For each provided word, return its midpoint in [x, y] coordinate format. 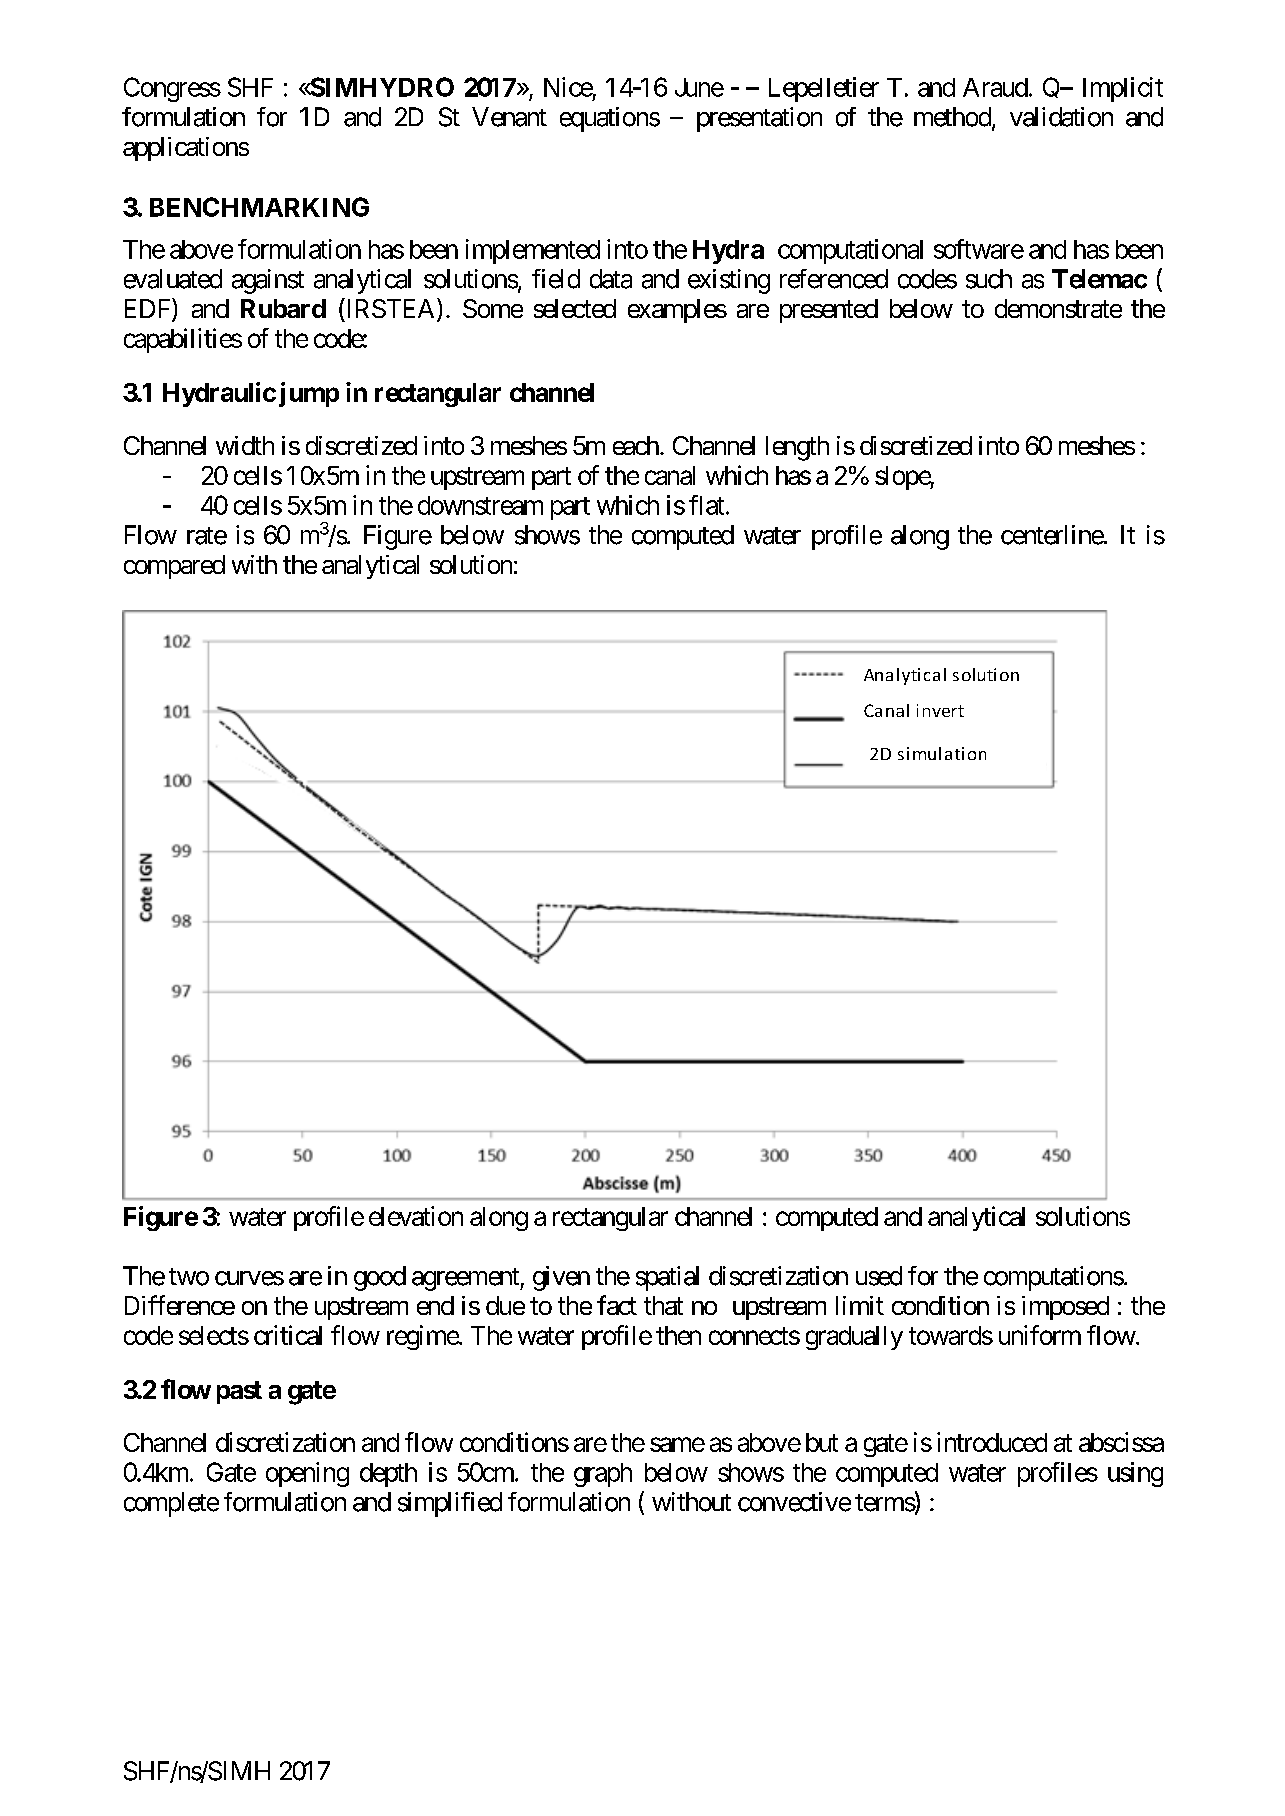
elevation [416, 1216]
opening [307, 1474]
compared [174, 567]
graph [603, 1475]
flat [706, 505]
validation [1061, 117]
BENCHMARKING [259, 207]
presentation [759, 119]
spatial [667, 1278]
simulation [942, 753]
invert [940, 710]
